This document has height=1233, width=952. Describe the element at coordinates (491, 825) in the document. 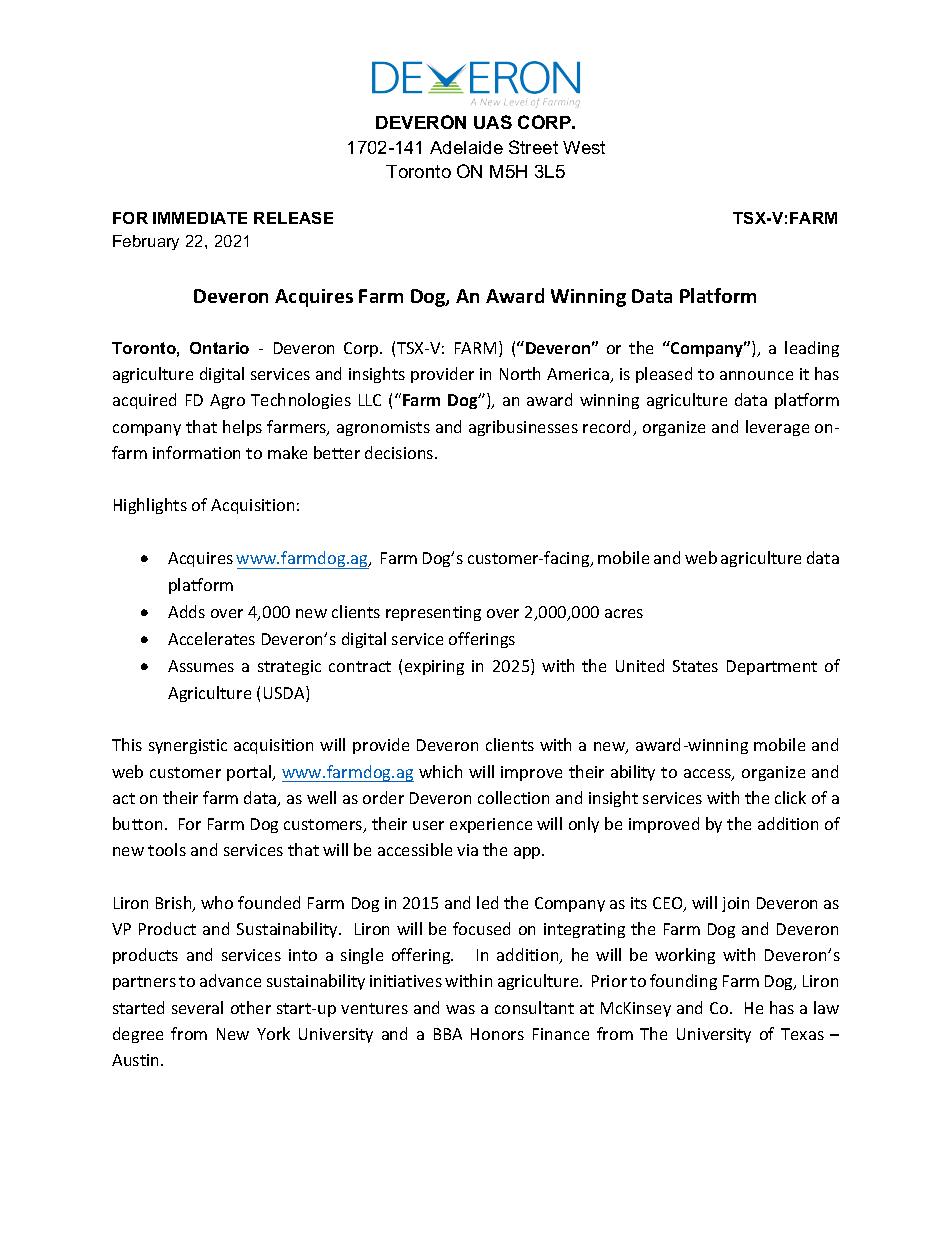

I see `experience` at that location.
